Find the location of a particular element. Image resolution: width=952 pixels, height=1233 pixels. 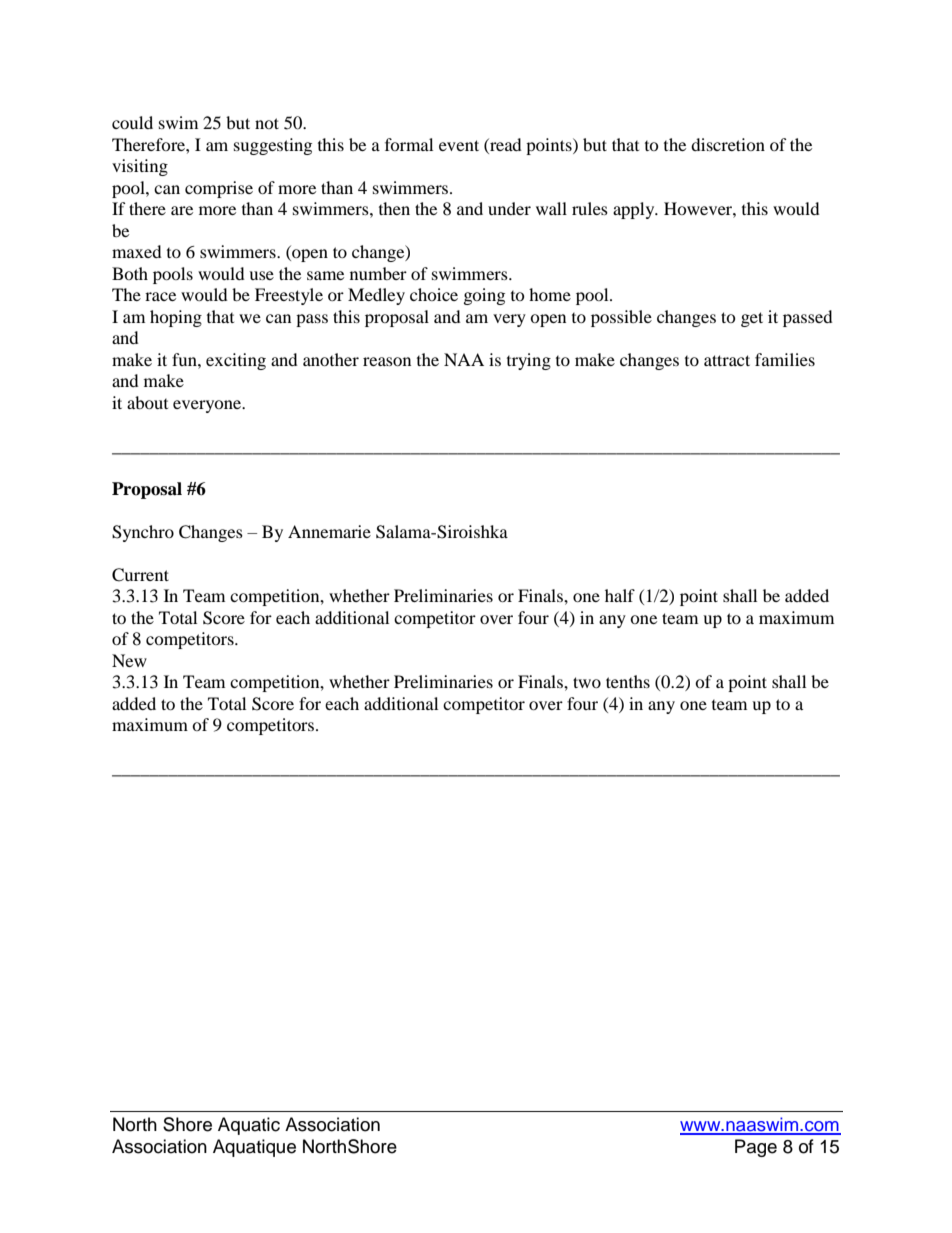

Synchro is located at coordinates (143, 533).
